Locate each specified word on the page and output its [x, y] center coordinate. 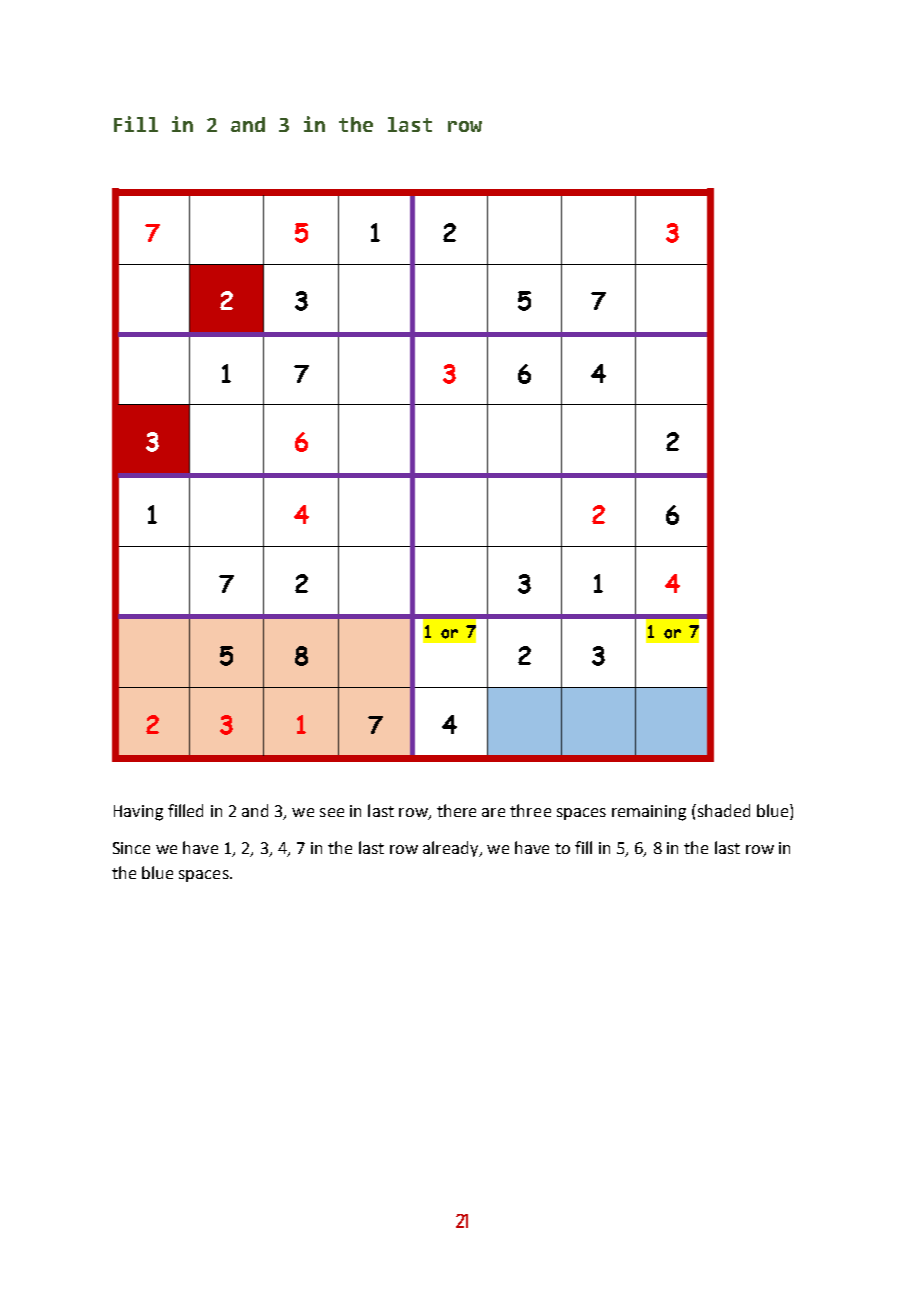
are [493, 812]
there [456, 810]
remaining [649, 813]
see [332, 812]
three [530, 810]
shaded [724, 810]
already [452, 849]
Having [138, 813]
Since [131, 848]
